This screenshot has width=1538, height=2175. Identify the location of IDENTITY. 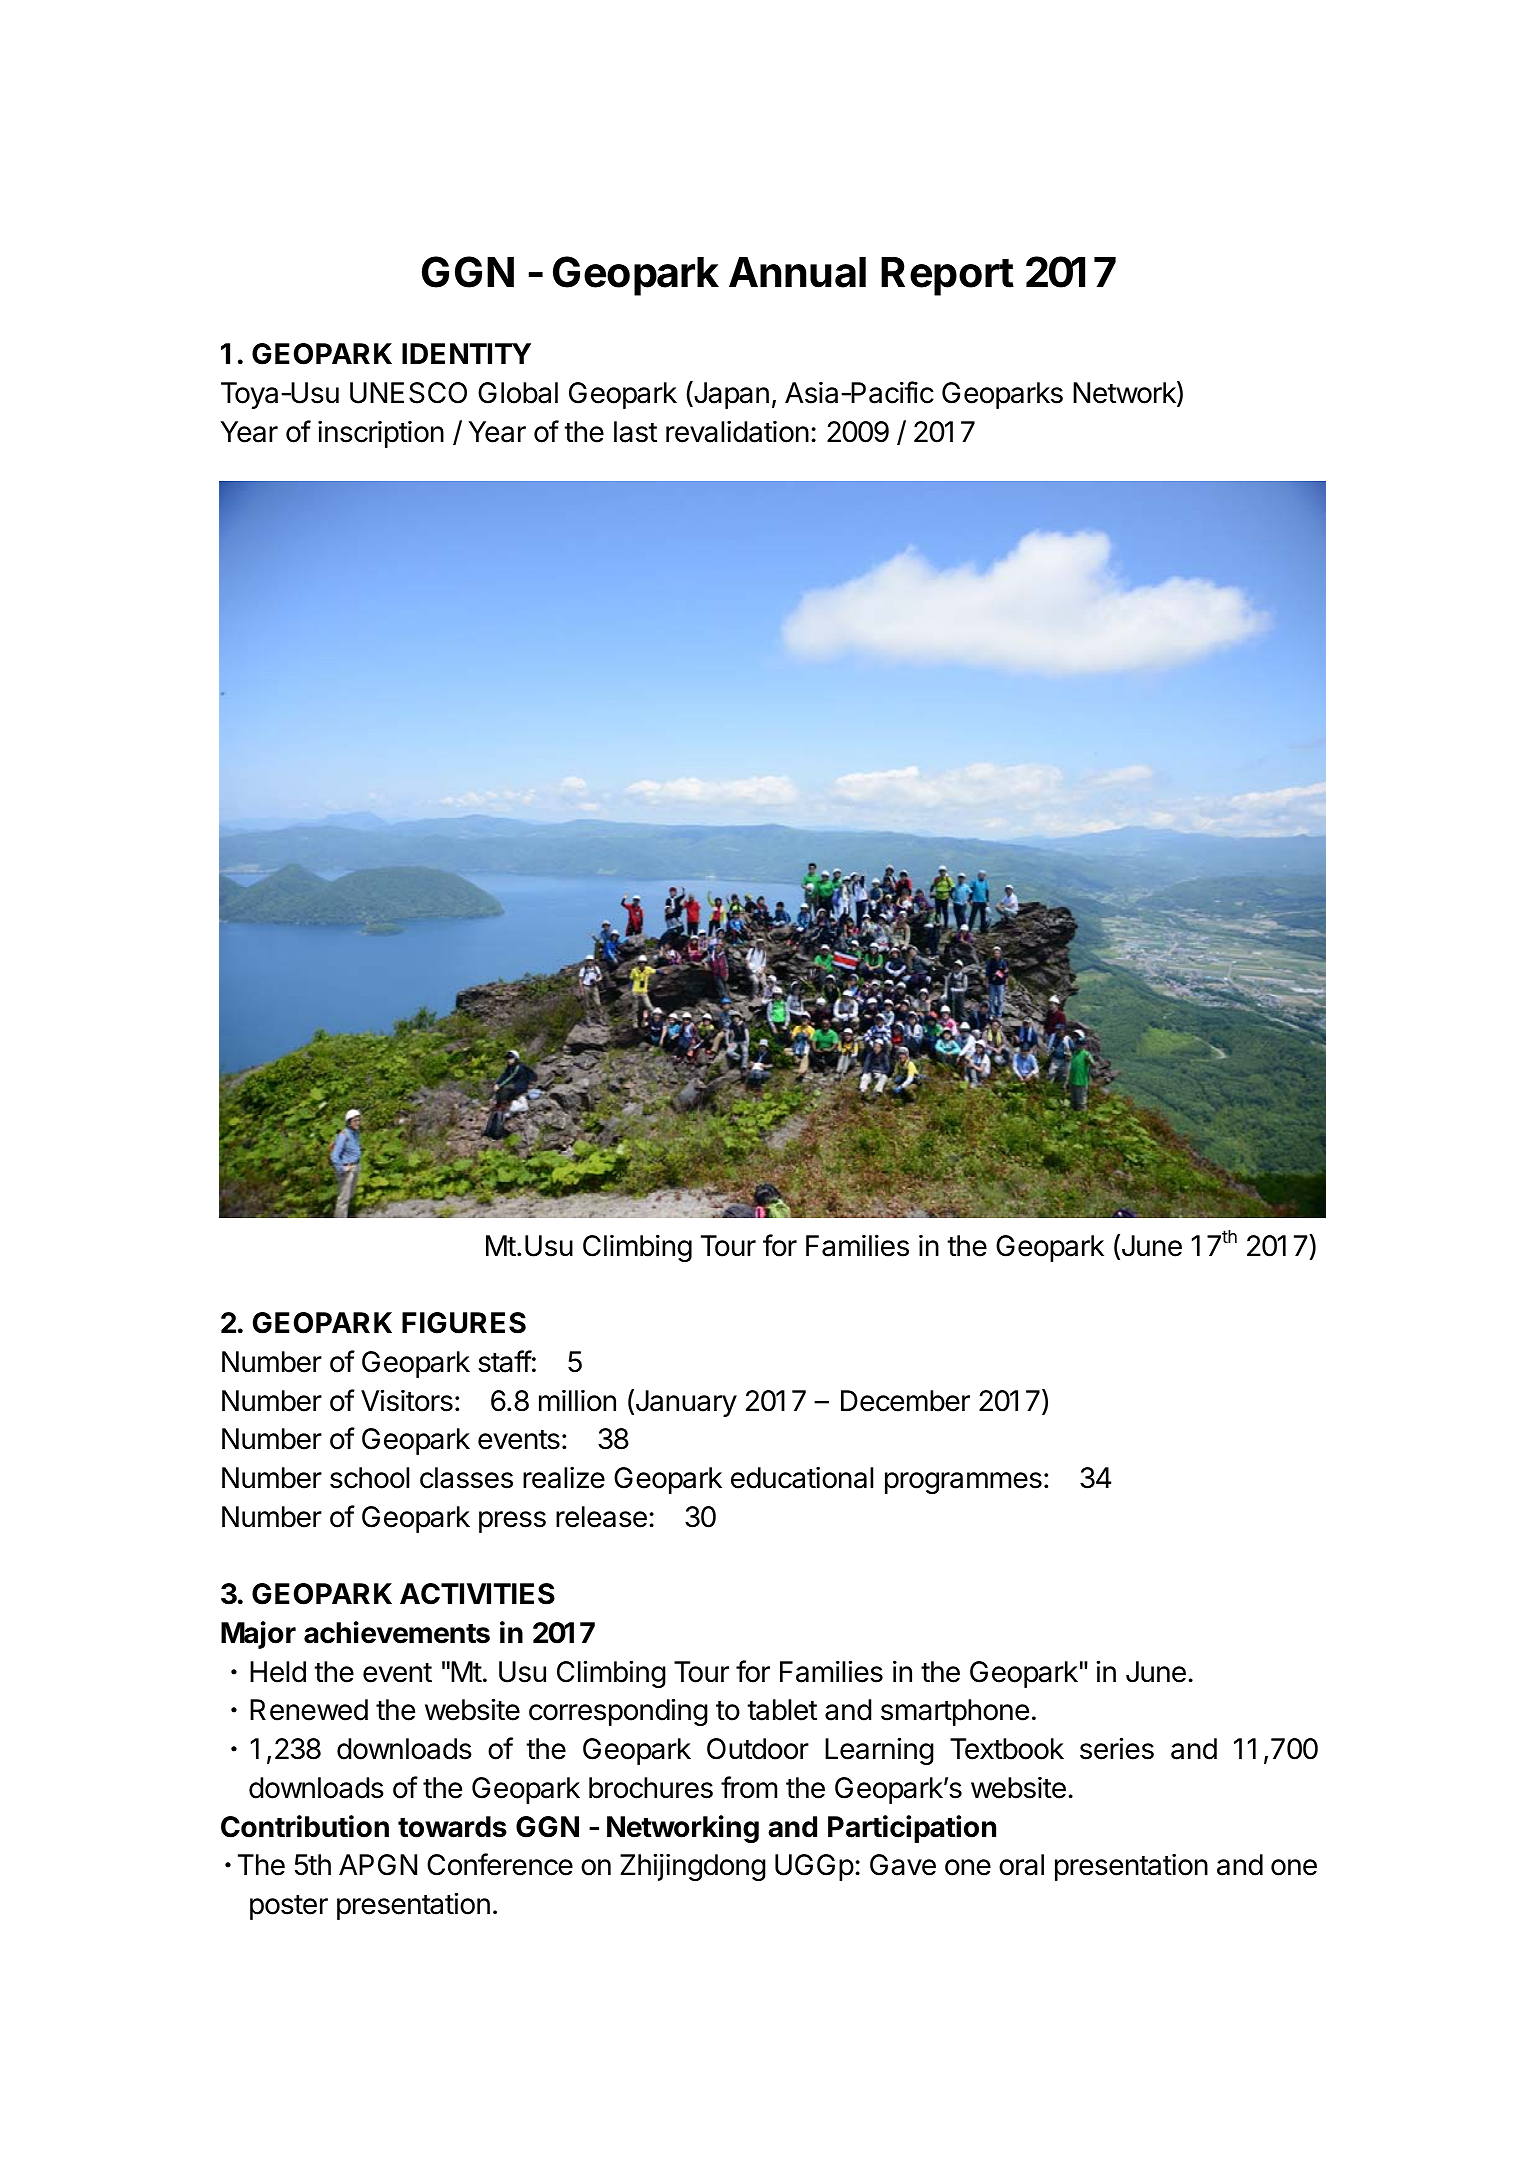
(466, 353).
